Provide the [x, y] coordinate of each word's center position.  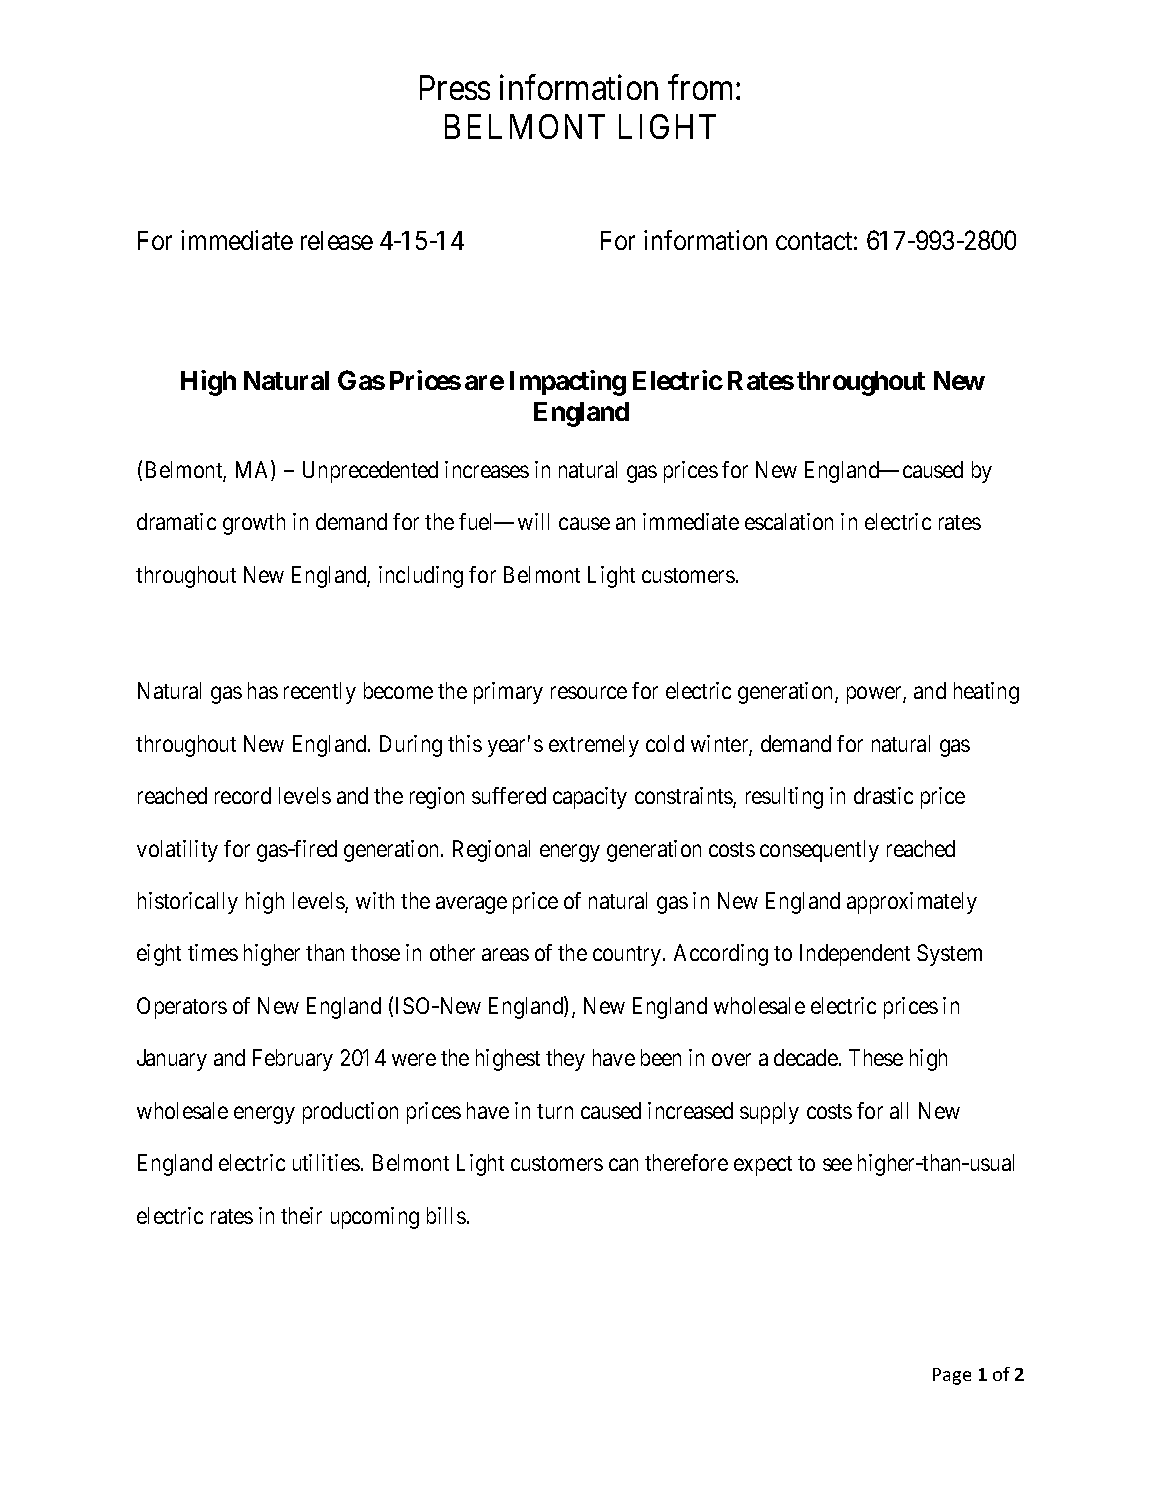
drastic [883, 795]
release [337, 240]
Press [455, 87]
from [702, 87]
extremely [594, 746]
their [301, 1215]
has [263, 690]
